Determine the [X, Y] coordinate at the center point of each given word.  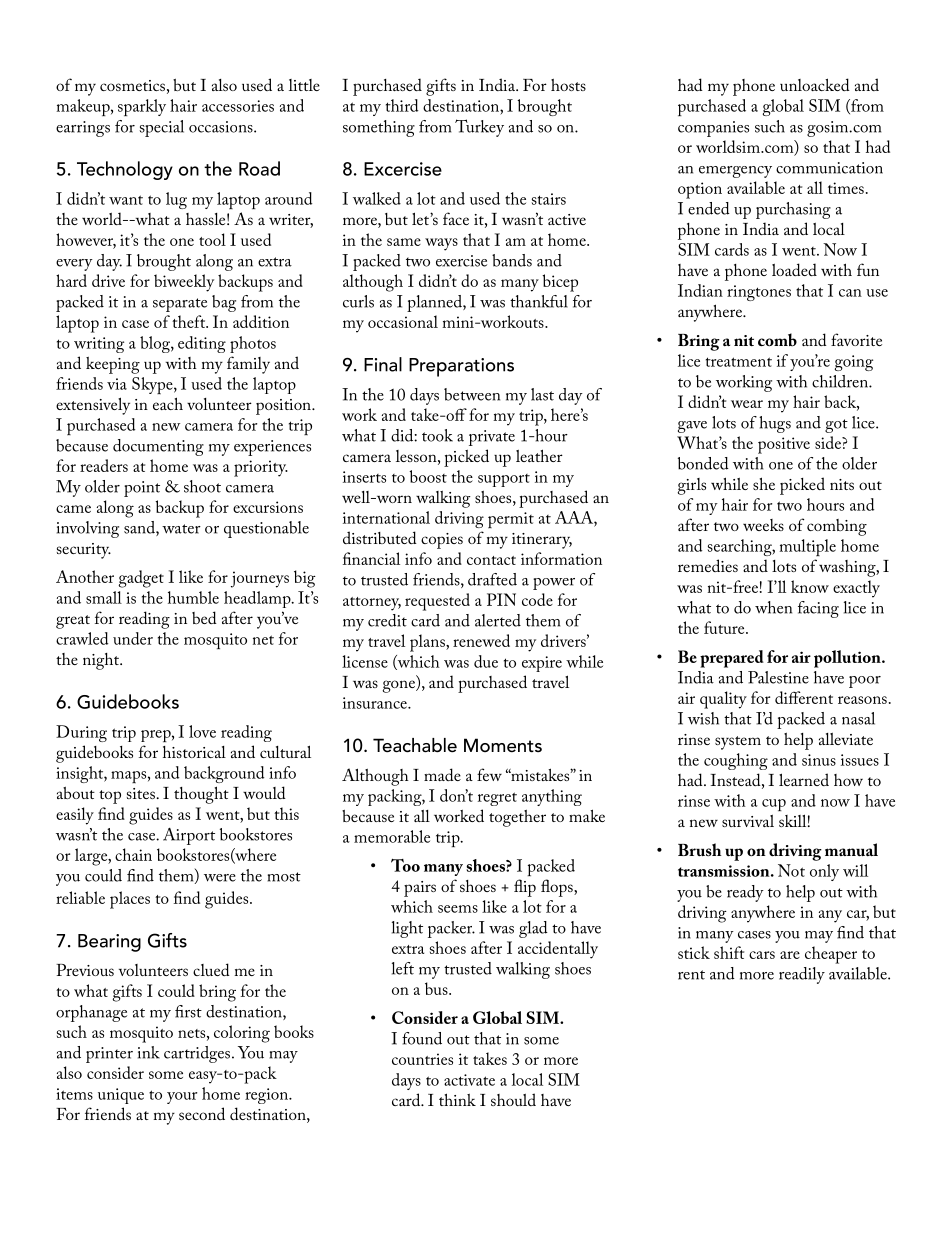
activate [469, 1080]
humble [193, 597]
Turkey [479, 128]
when [773, 607]
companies [713, 129]
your [182, 1098]
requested [437, 602]
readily [802, 975]
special [161, 128]
